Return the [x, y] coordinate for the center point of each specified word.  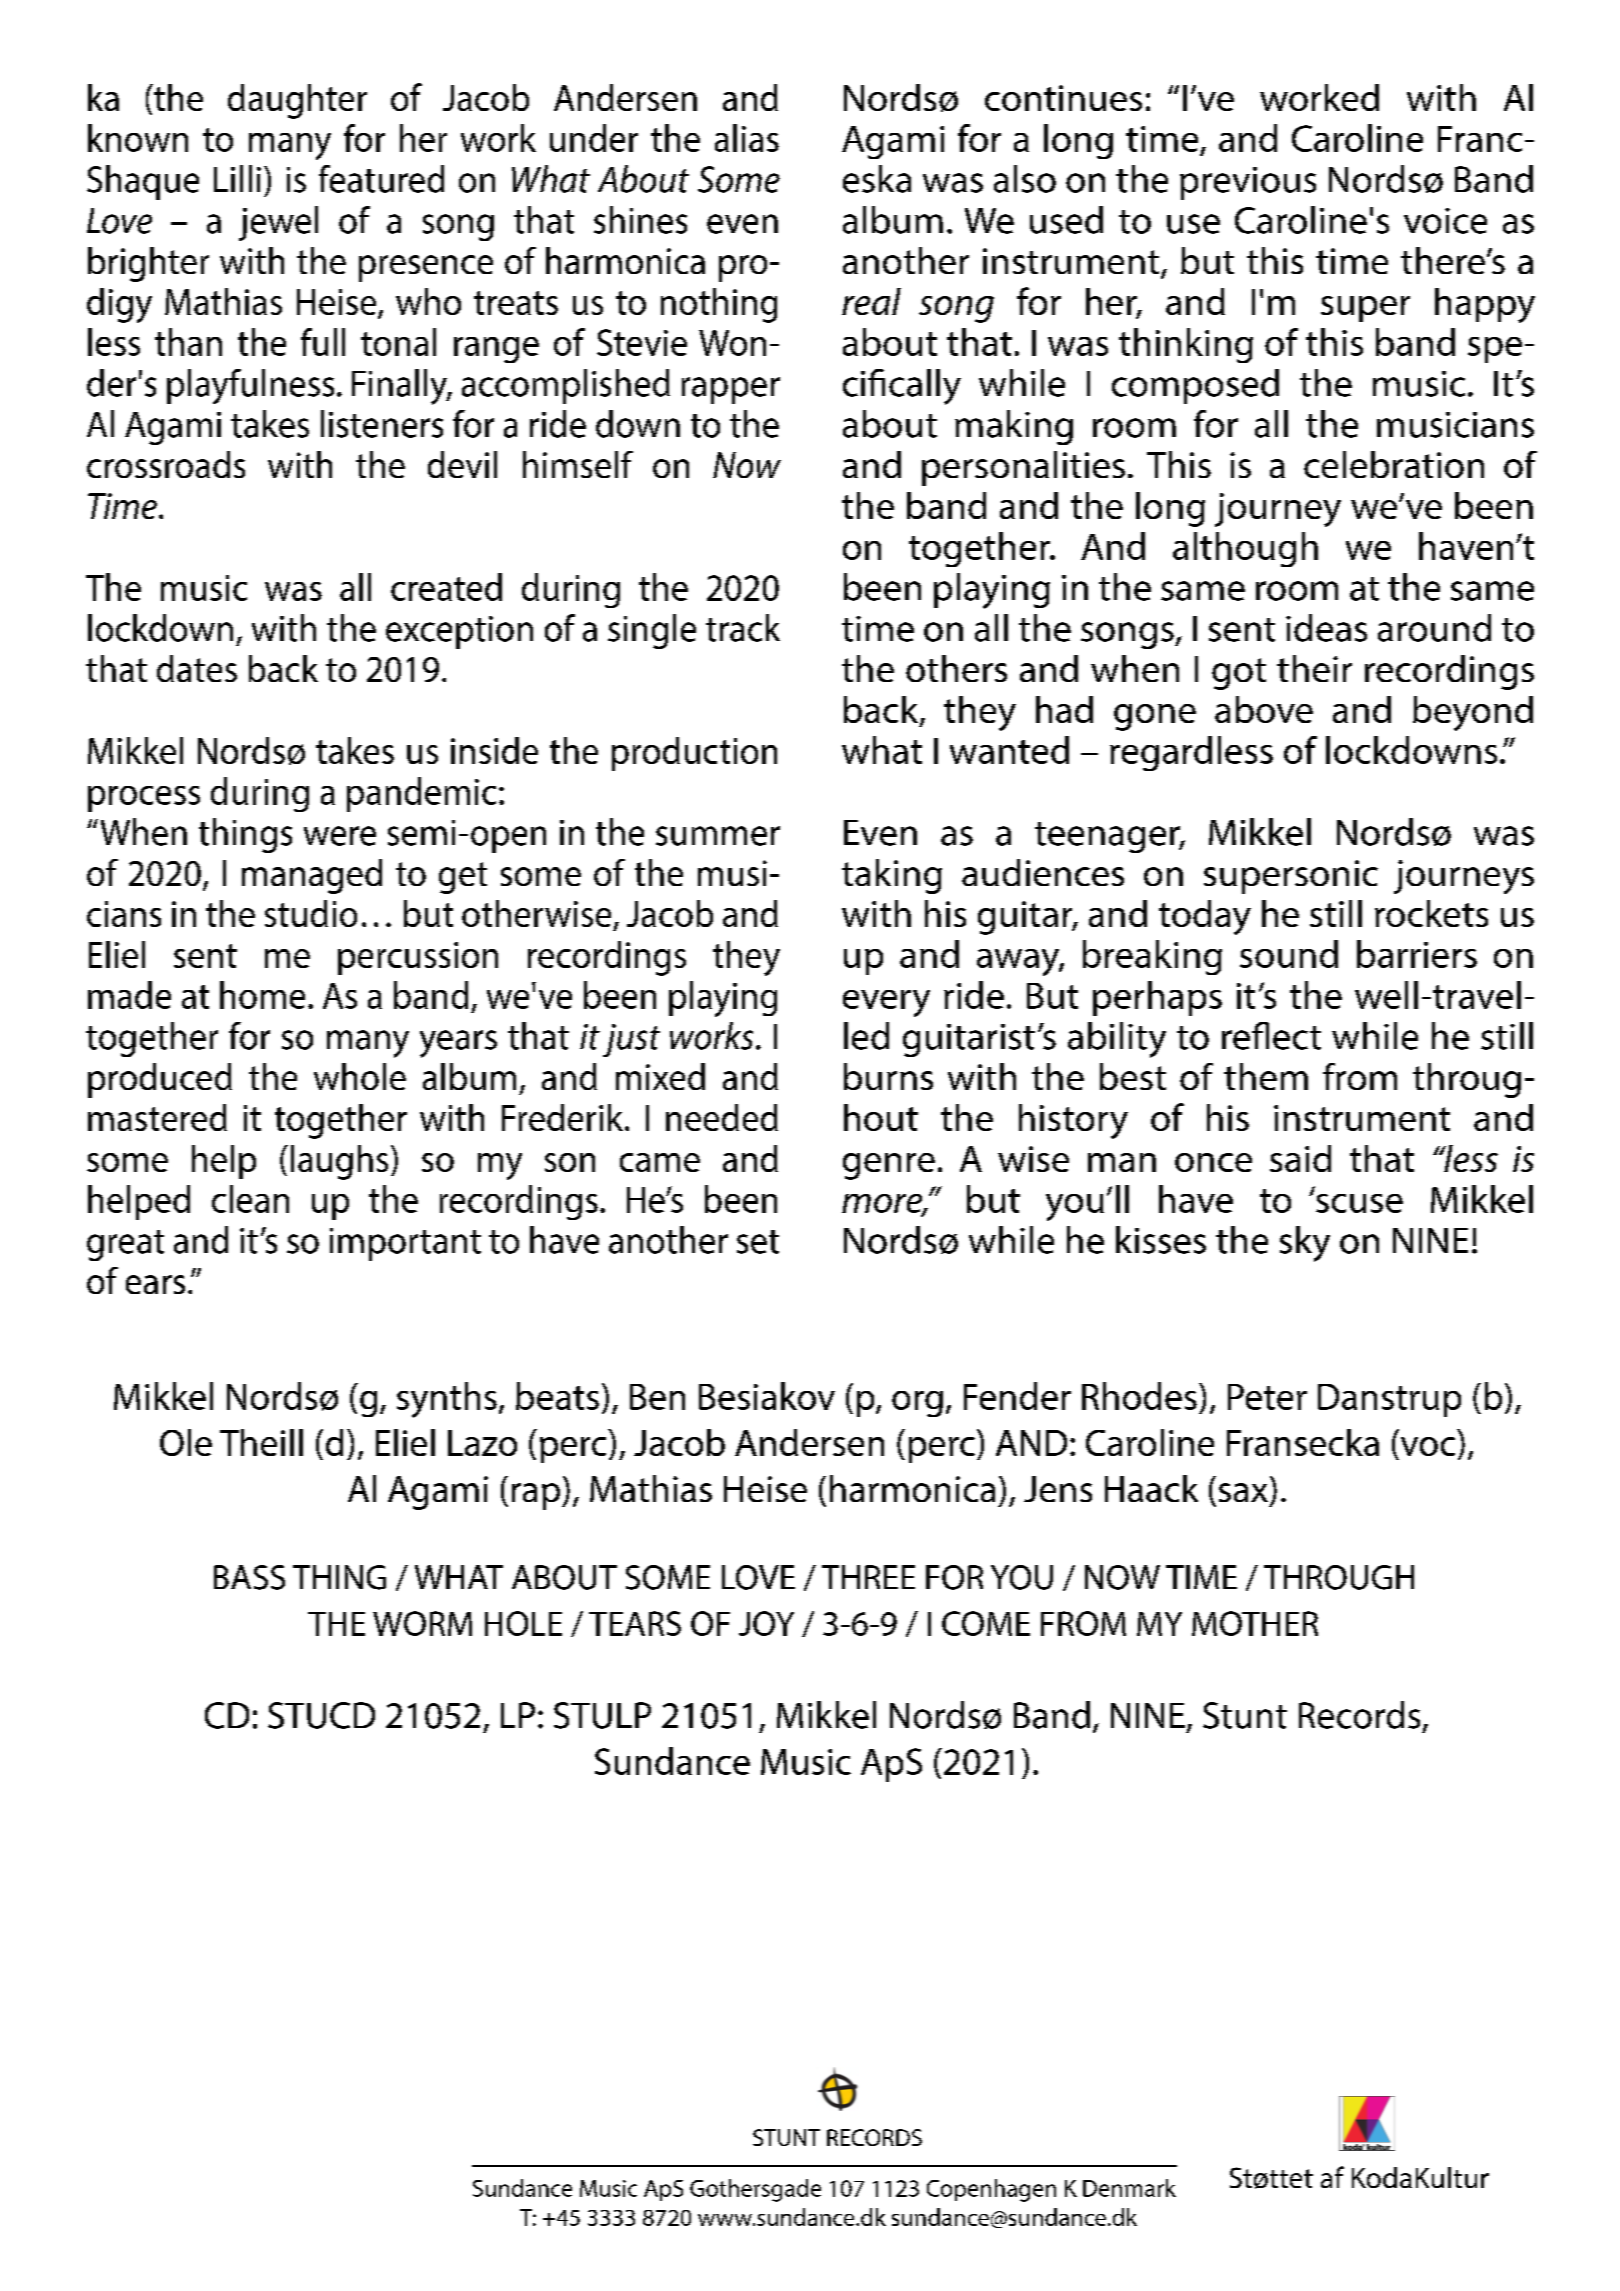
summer [718, 836]
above [1264, 709]
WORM [422, 1623]
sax [1243, 1492]
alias [747, 138]
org [917, 1404]
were [340, 836]
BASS [249, 1577]
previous [1248, 183]
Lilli [237, 178]
